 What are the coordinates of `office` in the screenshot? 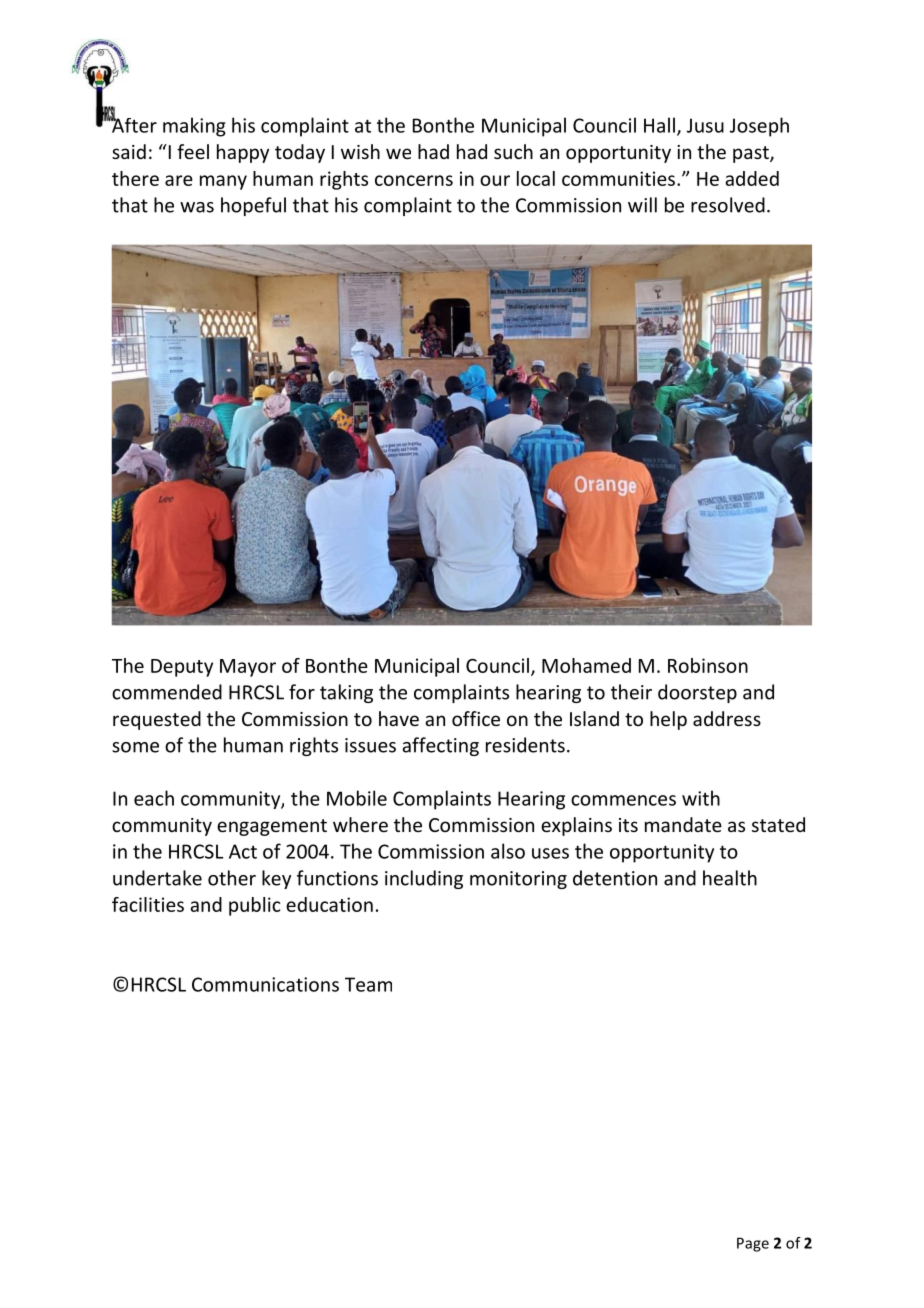 It's located at (476, 718).
